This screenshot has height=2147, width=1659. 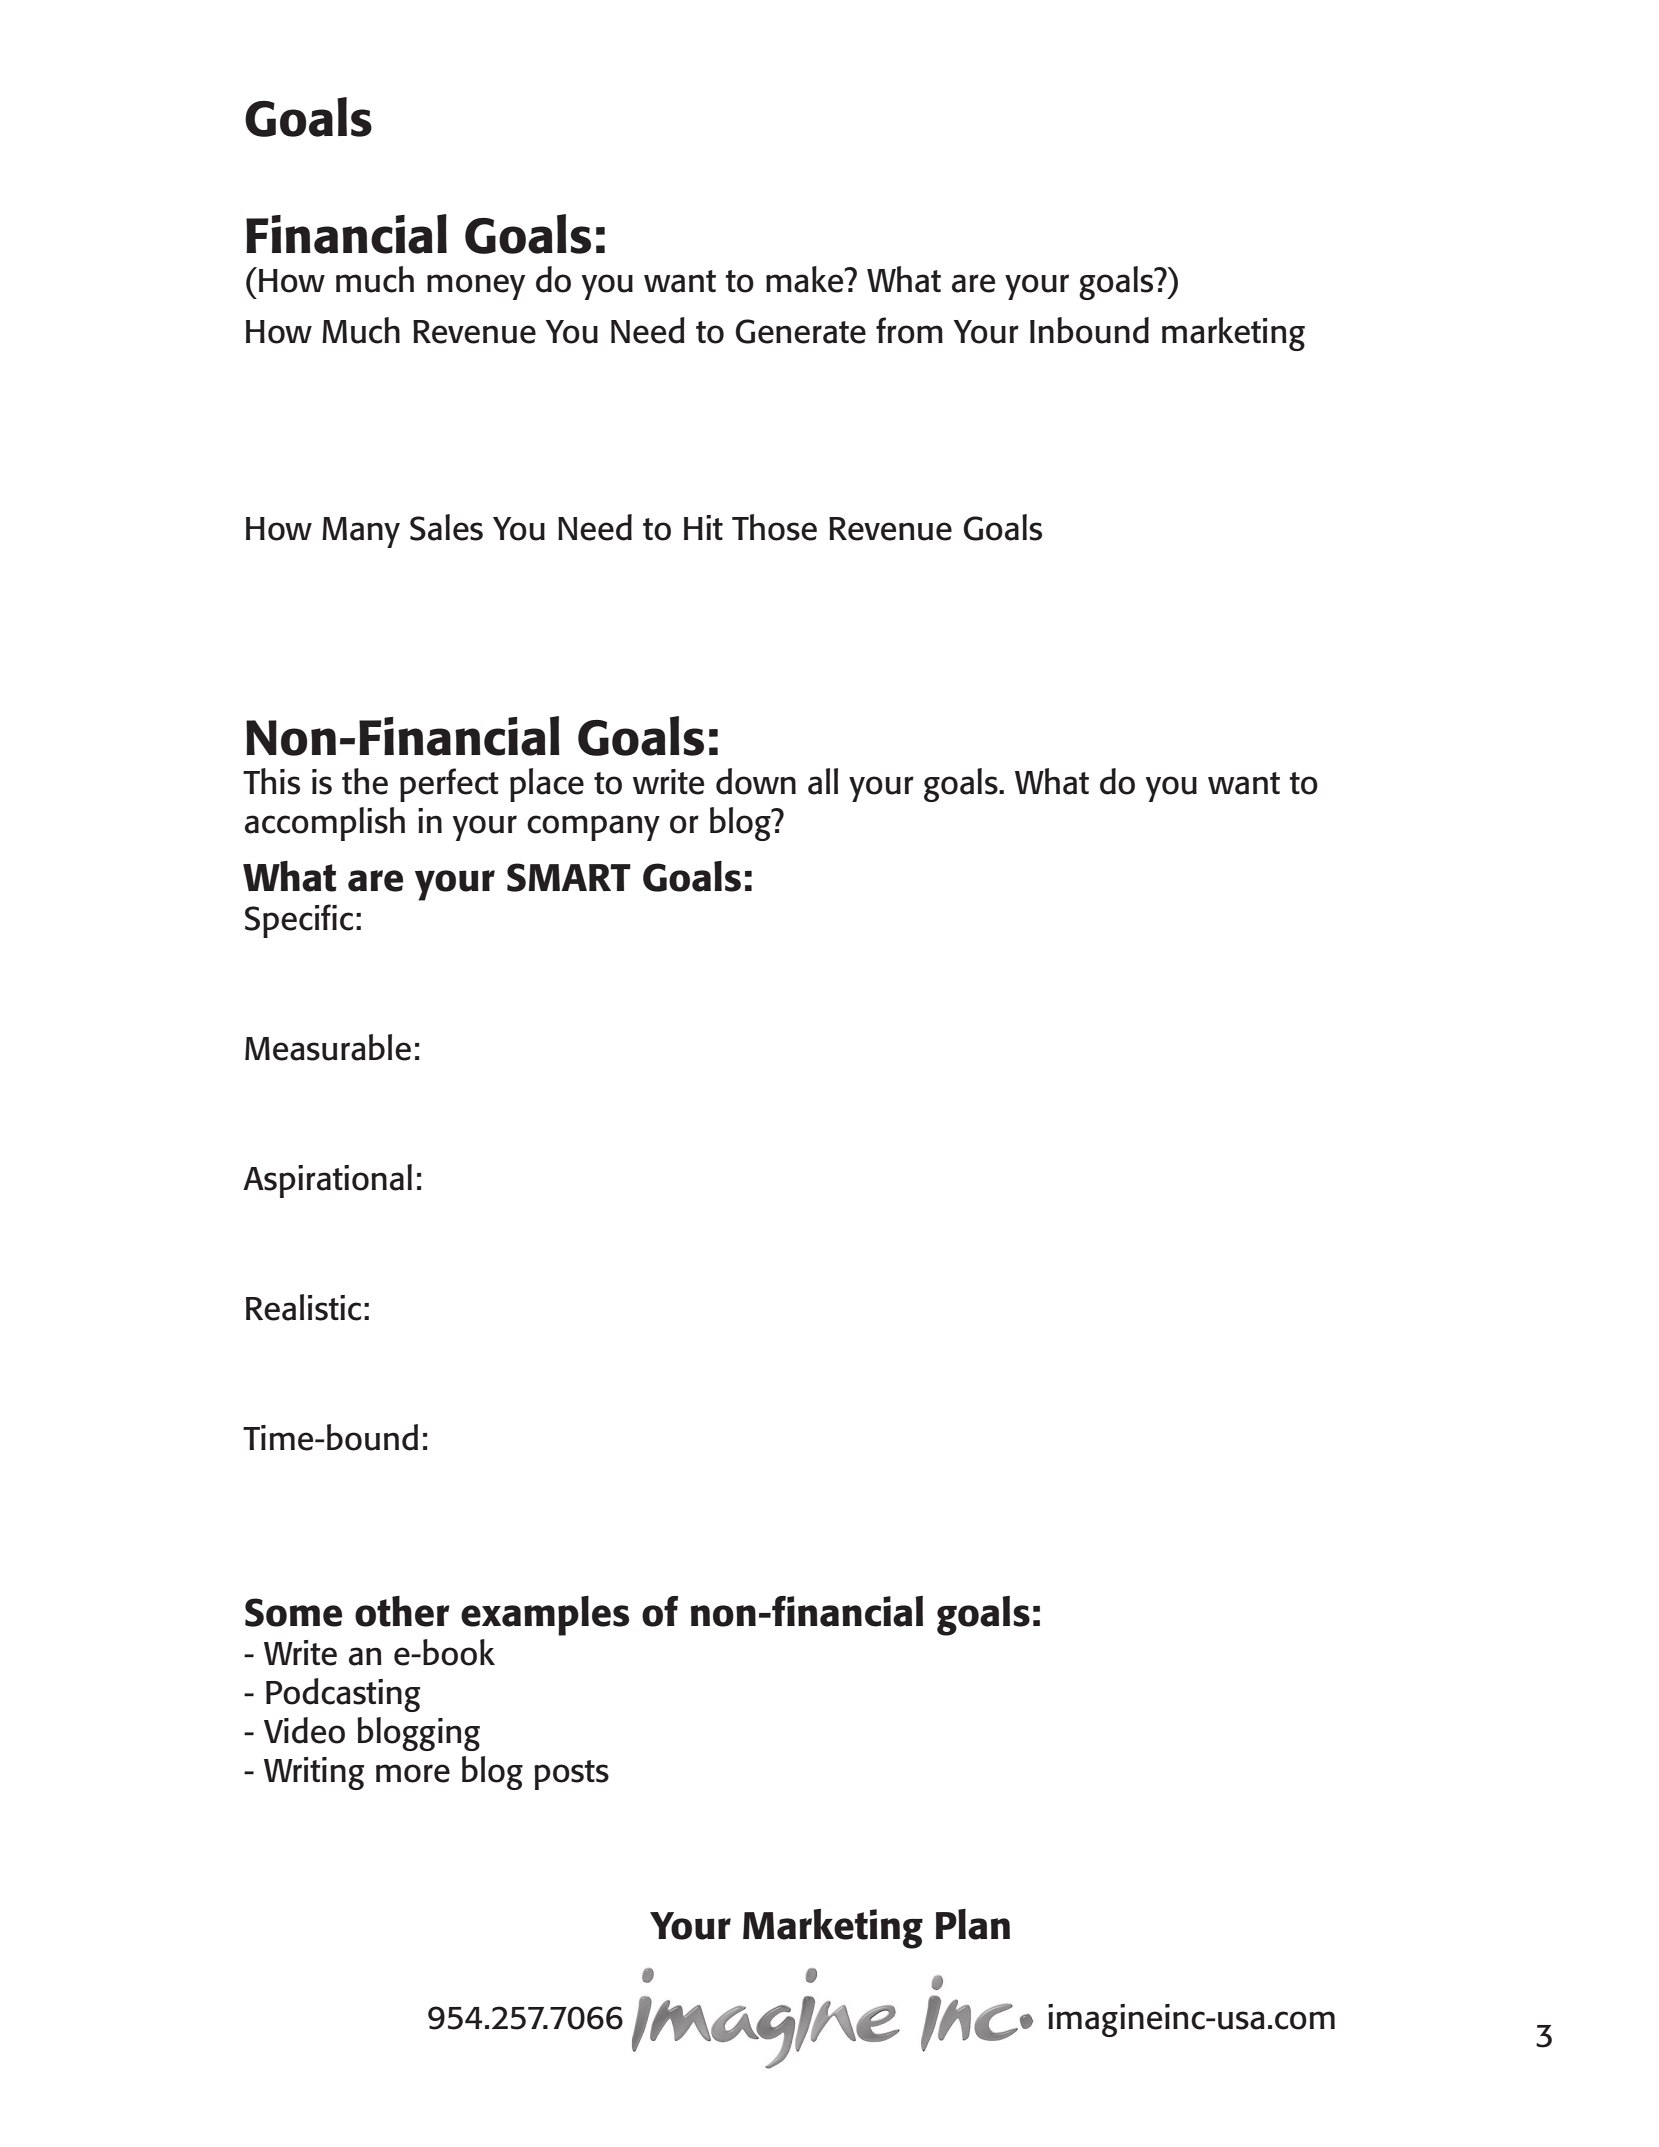 What do you see at coordinates (314, 1773) in the screenshot?
I see `Writing` at bounding box center [314, 1773].
